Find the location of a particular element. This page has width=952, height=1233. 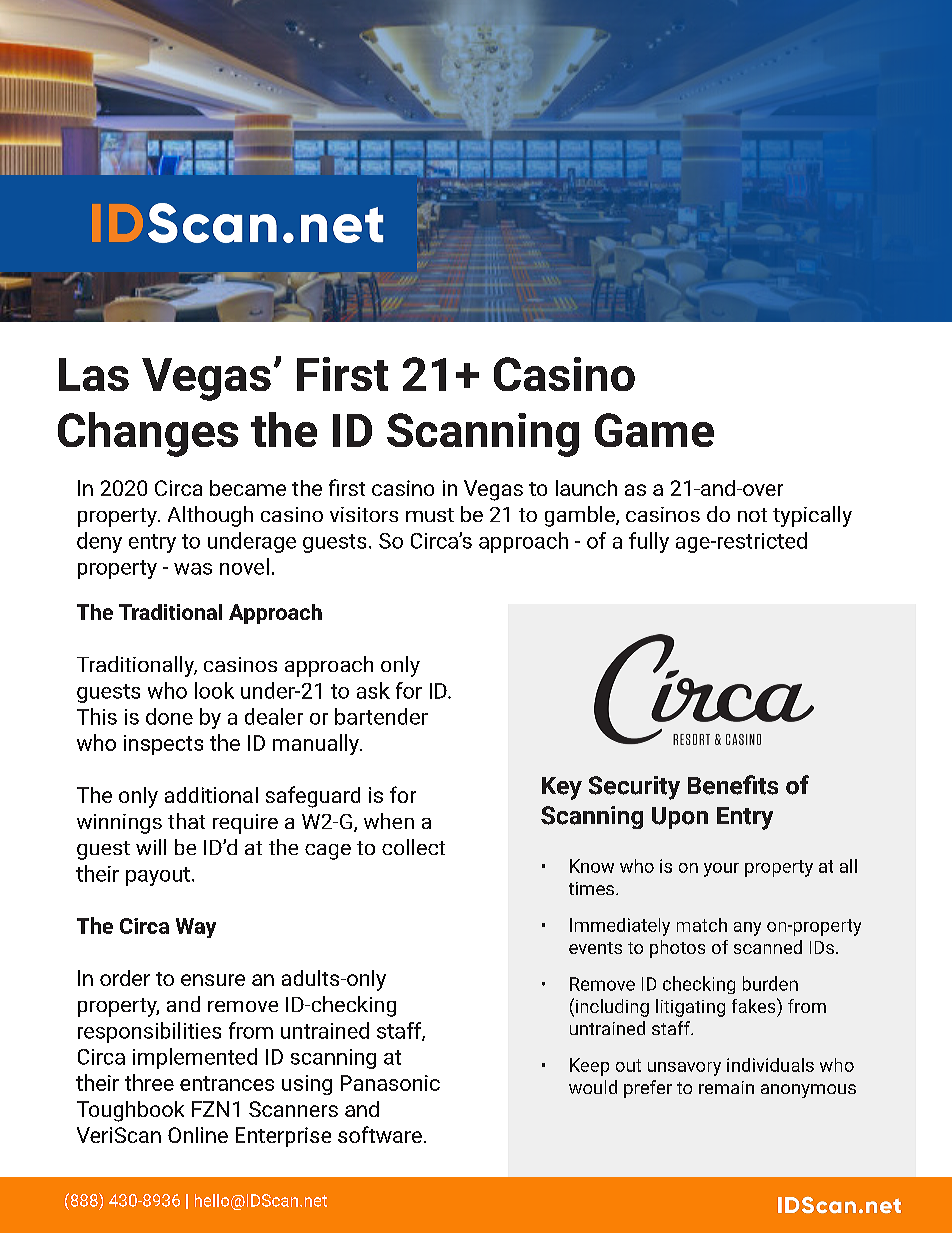

Changes is located at coordinates (148, 434).
